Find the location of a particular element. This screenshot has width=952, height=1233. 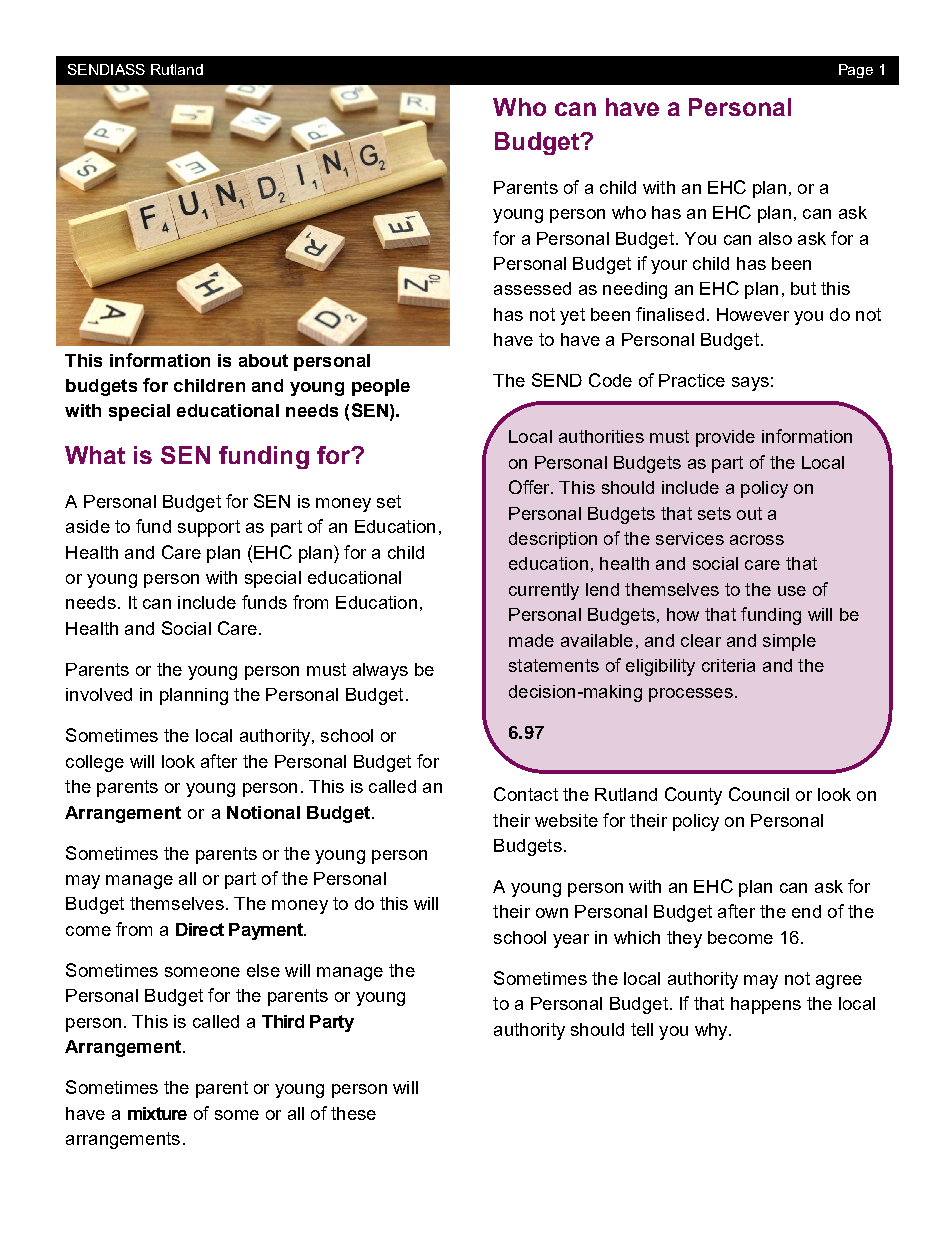

use is located at coordinates (792, 591).
